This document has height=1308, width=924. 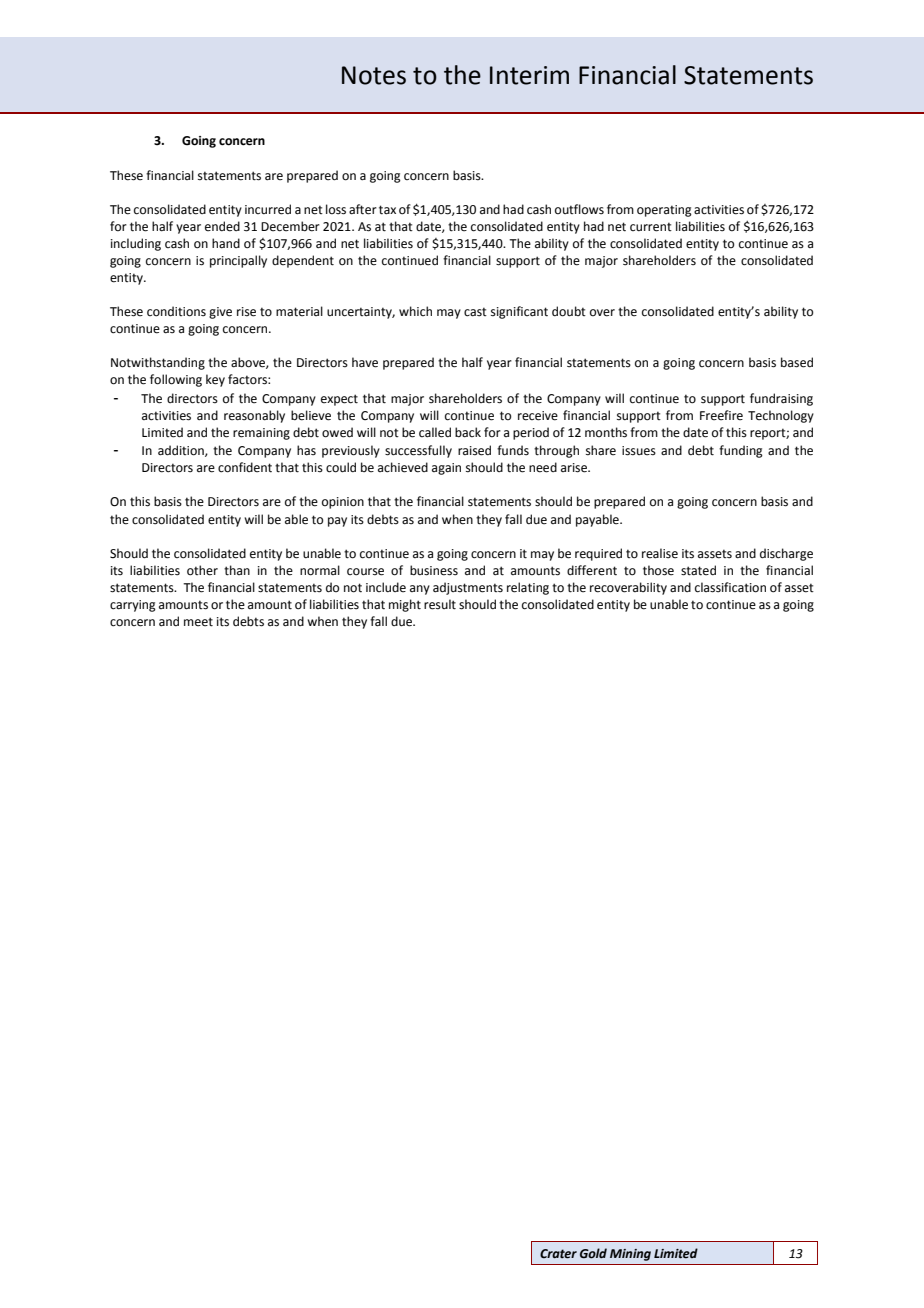 I want to click on Gold, so click(x=593, y=1253).
